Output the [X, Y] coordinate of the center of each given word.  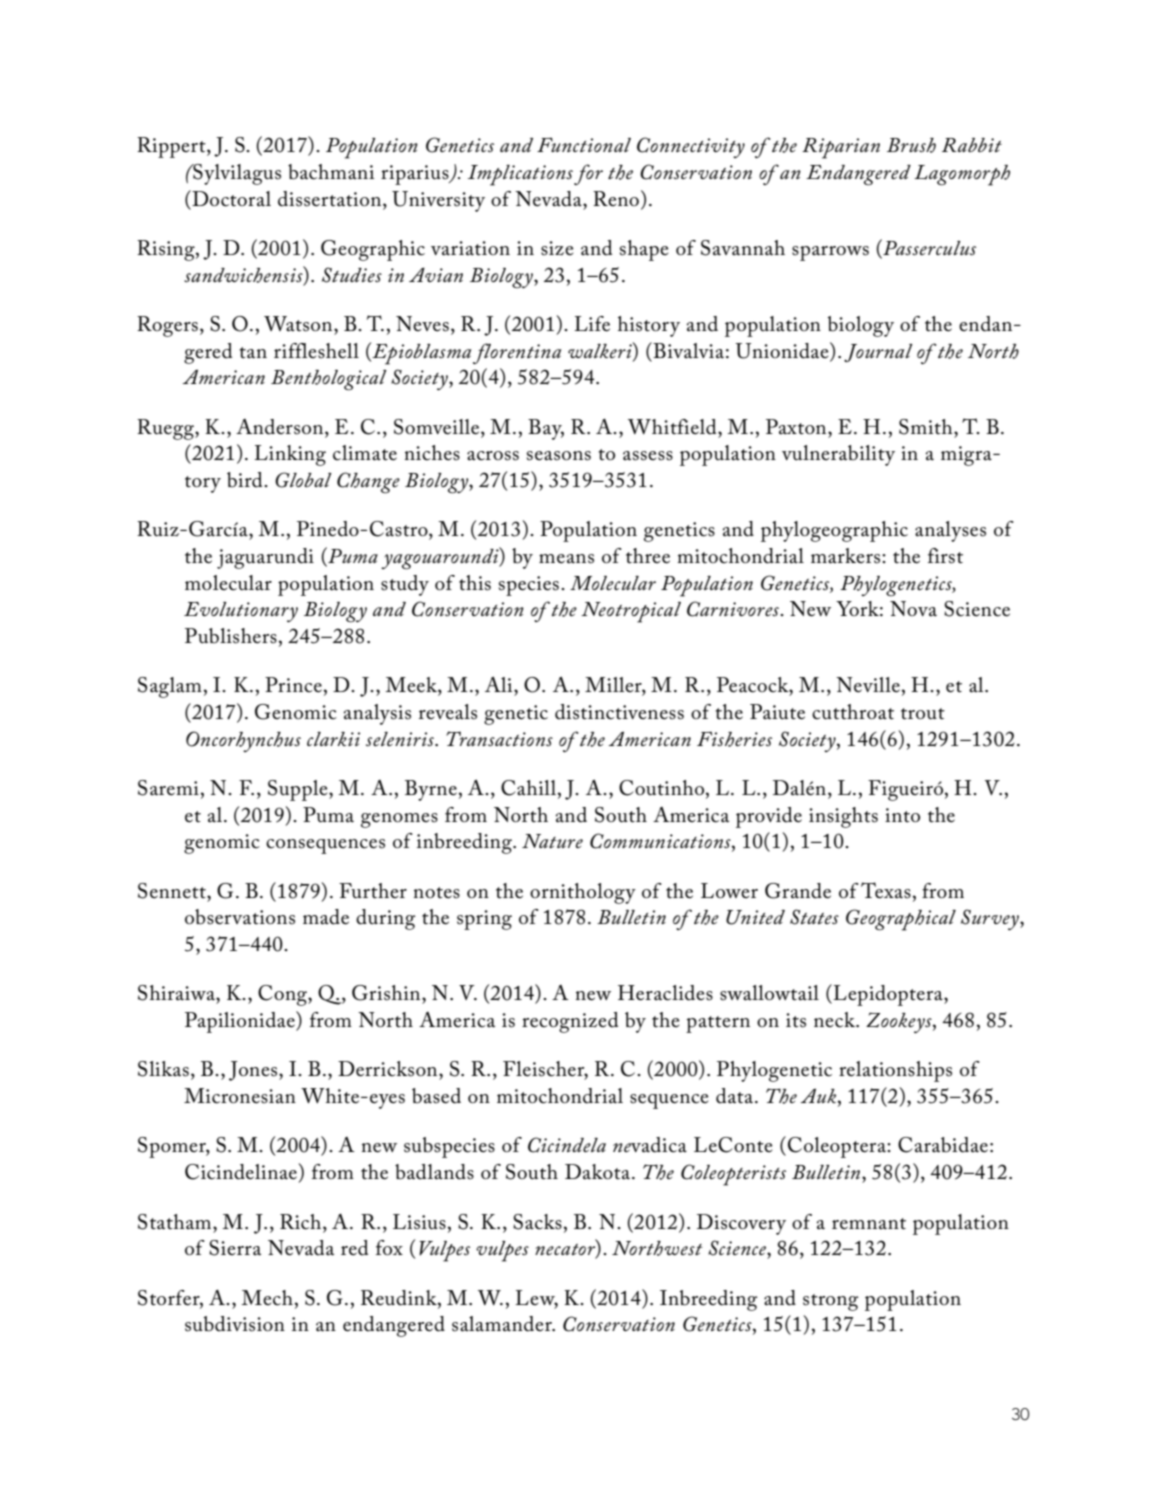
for [588, 174]
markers [847, 556]
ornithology [583, 893]
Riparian [841, 148]
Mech [267, 1298]
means [566, 559]
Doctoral [230, 198]
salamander [503, 1324]
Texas [886, 890]
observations [240, 917]
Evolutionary [241, 612]
